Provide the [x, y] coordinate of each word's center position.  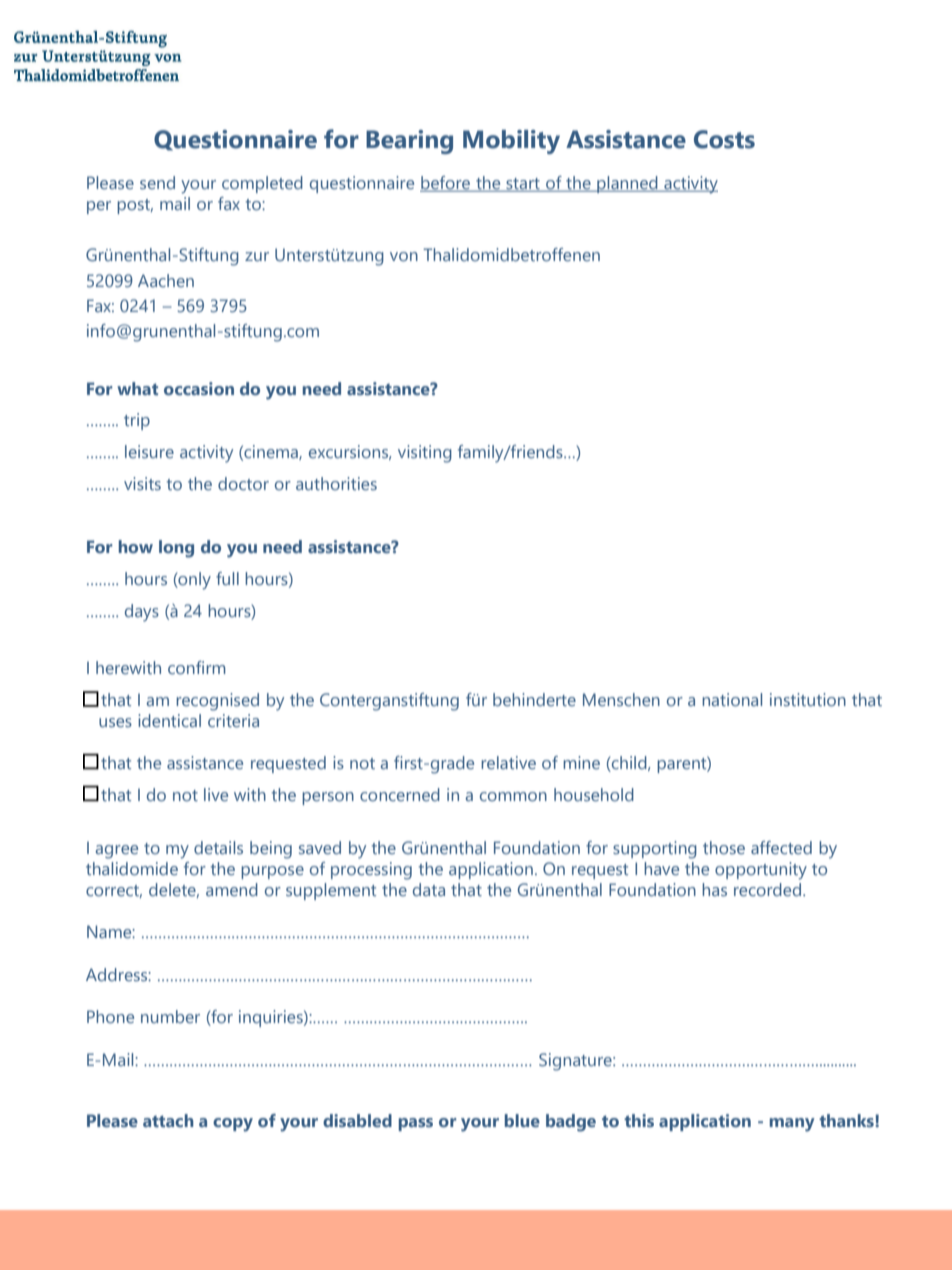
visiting [425, 454]
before [446, 184]
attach [168, 1121]
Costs [724, 139]
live [216, 794]
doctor [243, 483]
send [157, 182]
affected [781, 847]
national [732, 699]
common [513, 796]
